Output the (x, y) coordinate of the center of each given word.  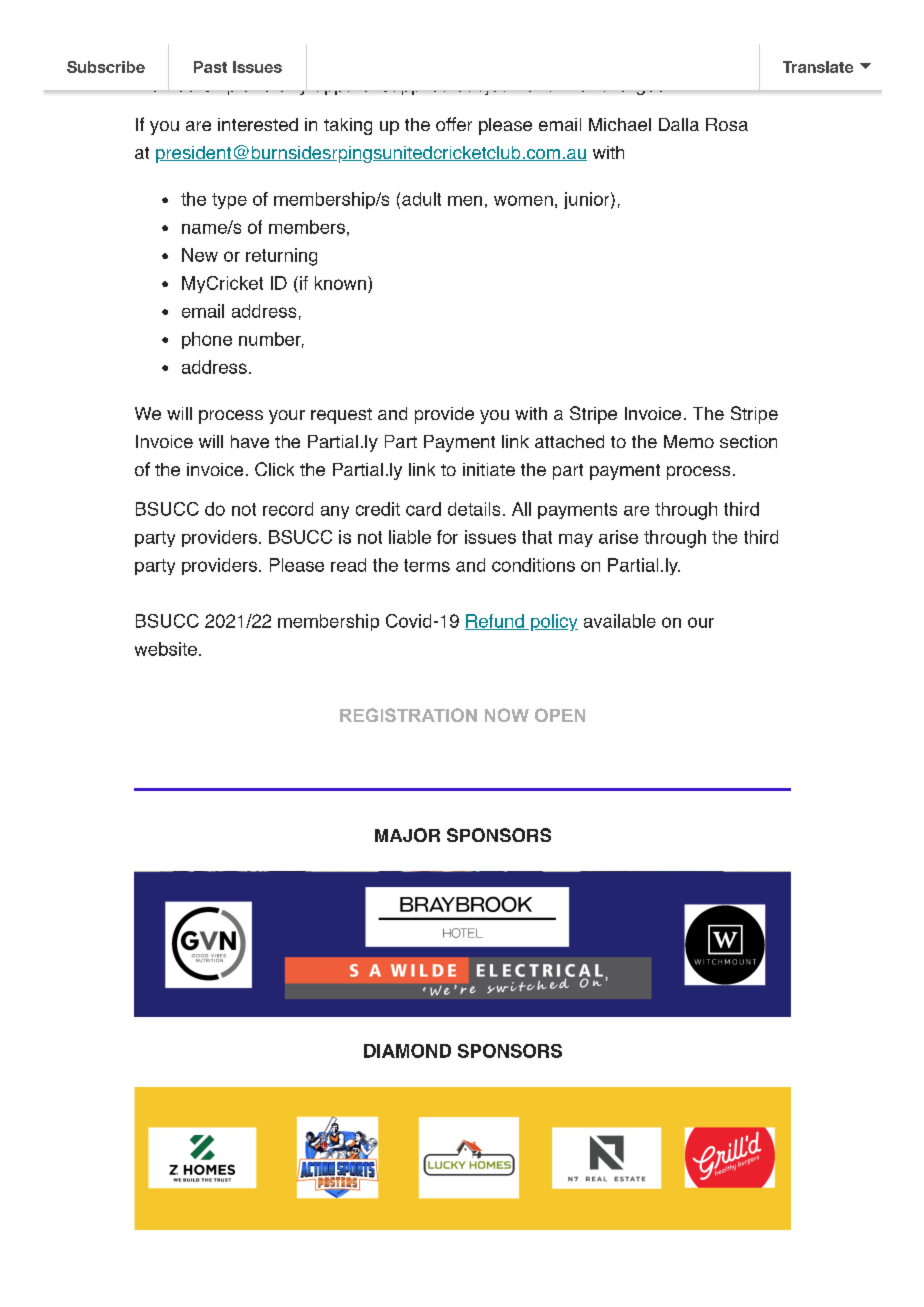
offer (454, 124)
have (250, 441)
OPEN (560, 715)
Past (210, 67)
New (200, 255)
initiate (489, 469)
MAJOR (407, 835)
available (620, 621)
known (340, 283)
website (166, 649)
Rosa (727, 124)
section (748, 441)
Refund (495, 622)
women (523, 200)
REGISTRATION (408, 715)
